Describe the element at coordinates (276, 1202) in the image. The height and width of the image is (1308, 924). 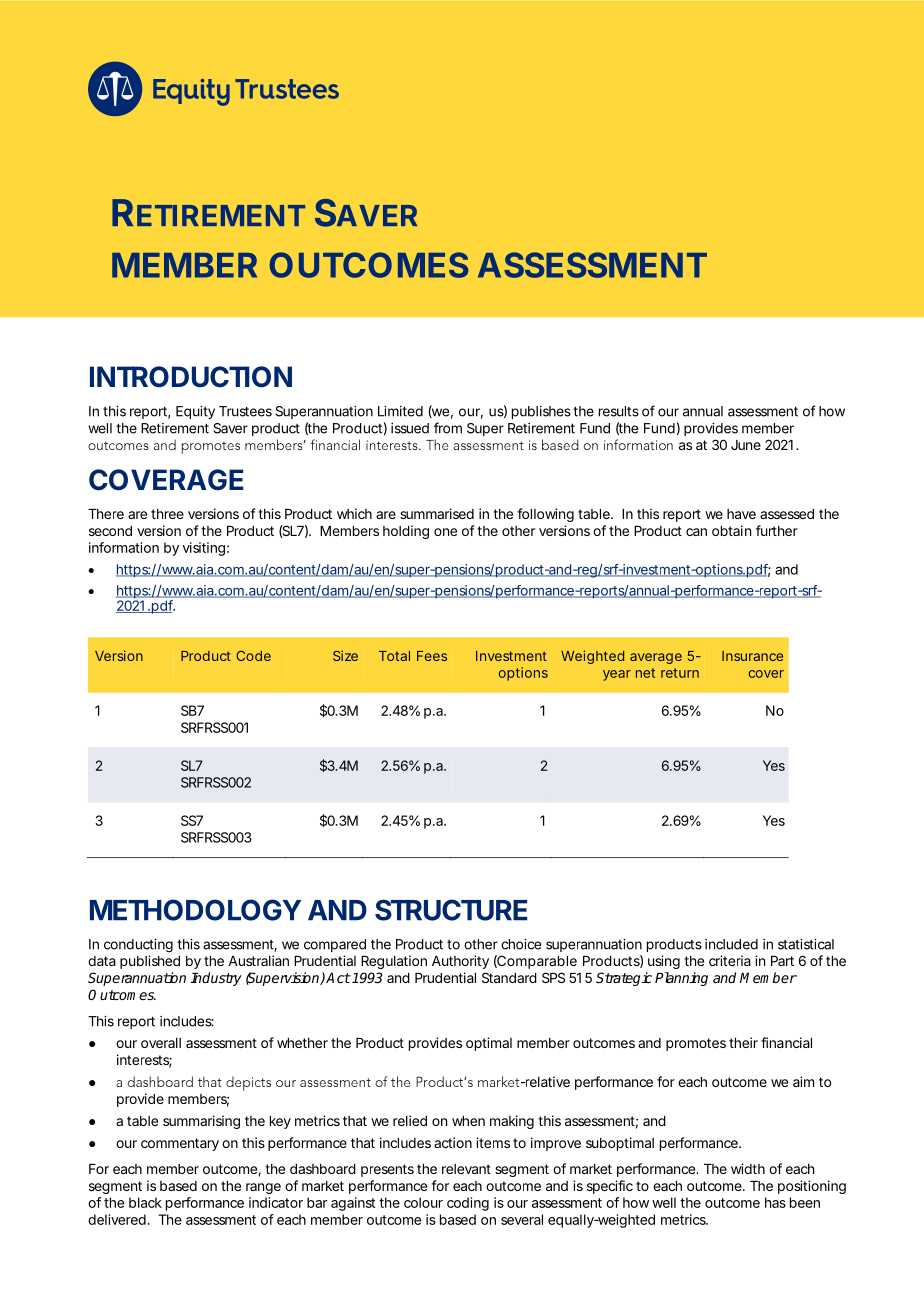
I see `indicator` at that location.
